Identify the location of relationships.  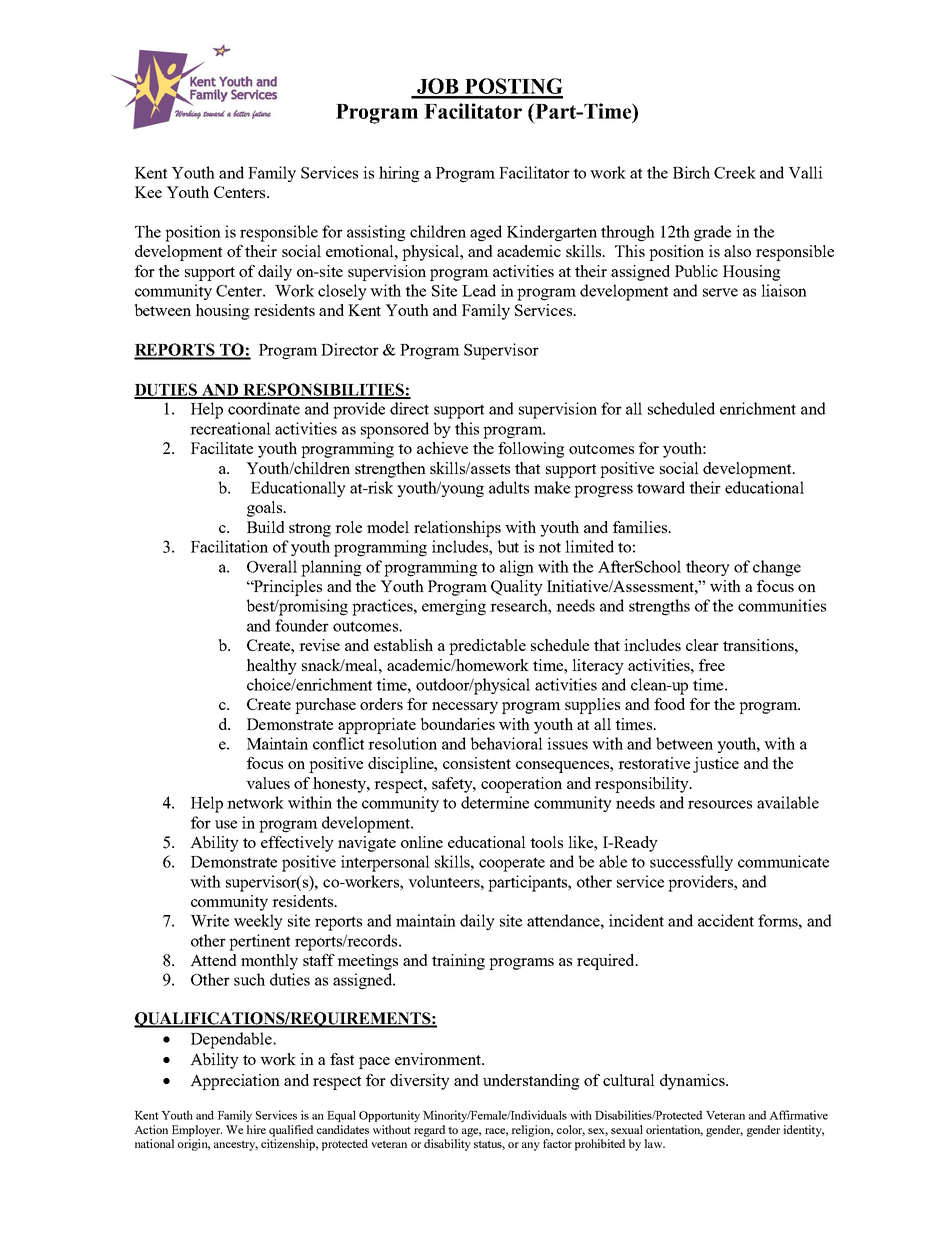
(457, 529).
